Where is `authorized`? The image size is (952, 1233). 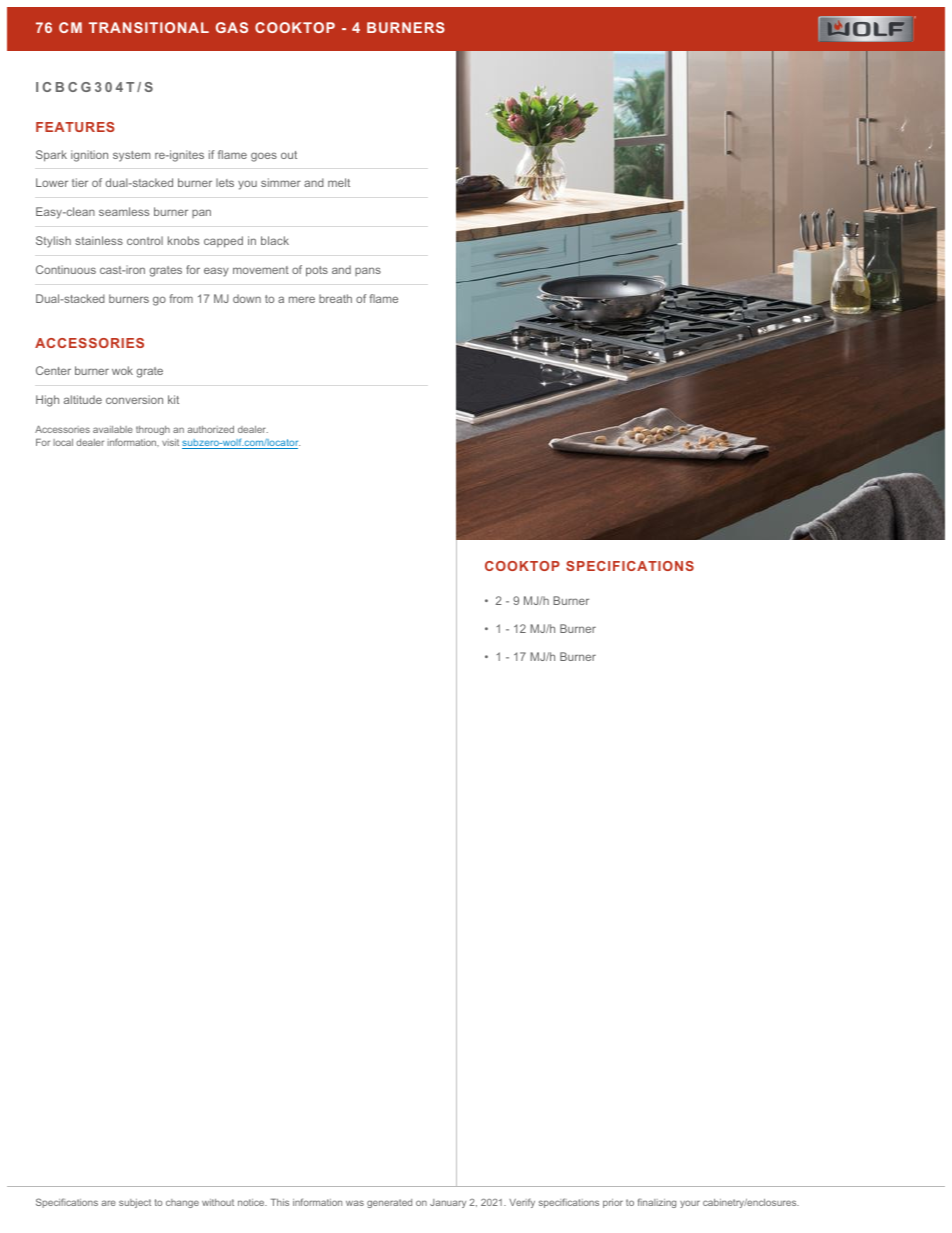 authorized is located at coordinates (210, 429).
